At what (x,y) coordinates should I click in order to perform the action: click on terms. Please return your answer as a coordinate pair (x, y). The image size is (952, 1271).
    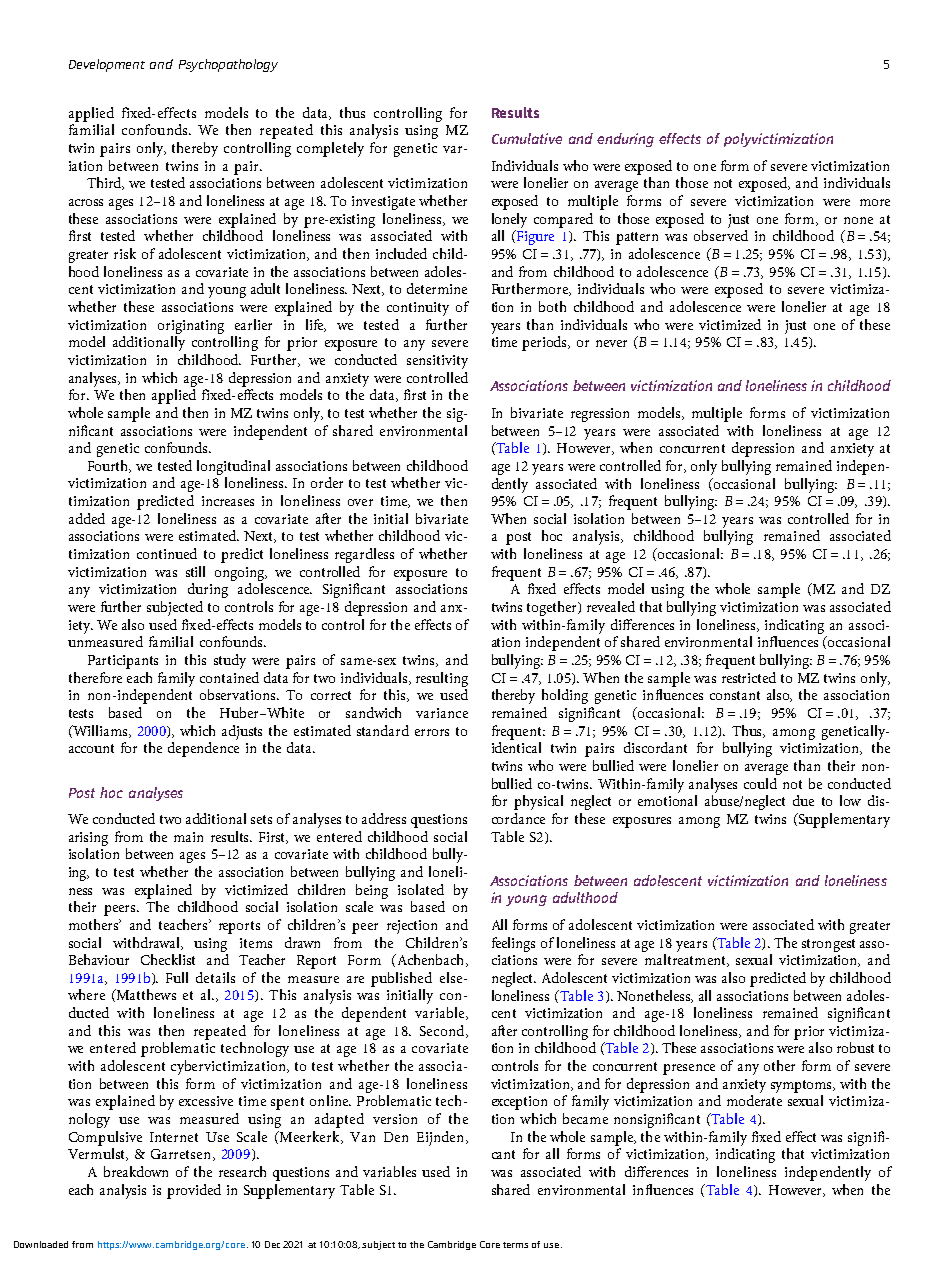
    Looking at the image, I should click on (515, 1245).
